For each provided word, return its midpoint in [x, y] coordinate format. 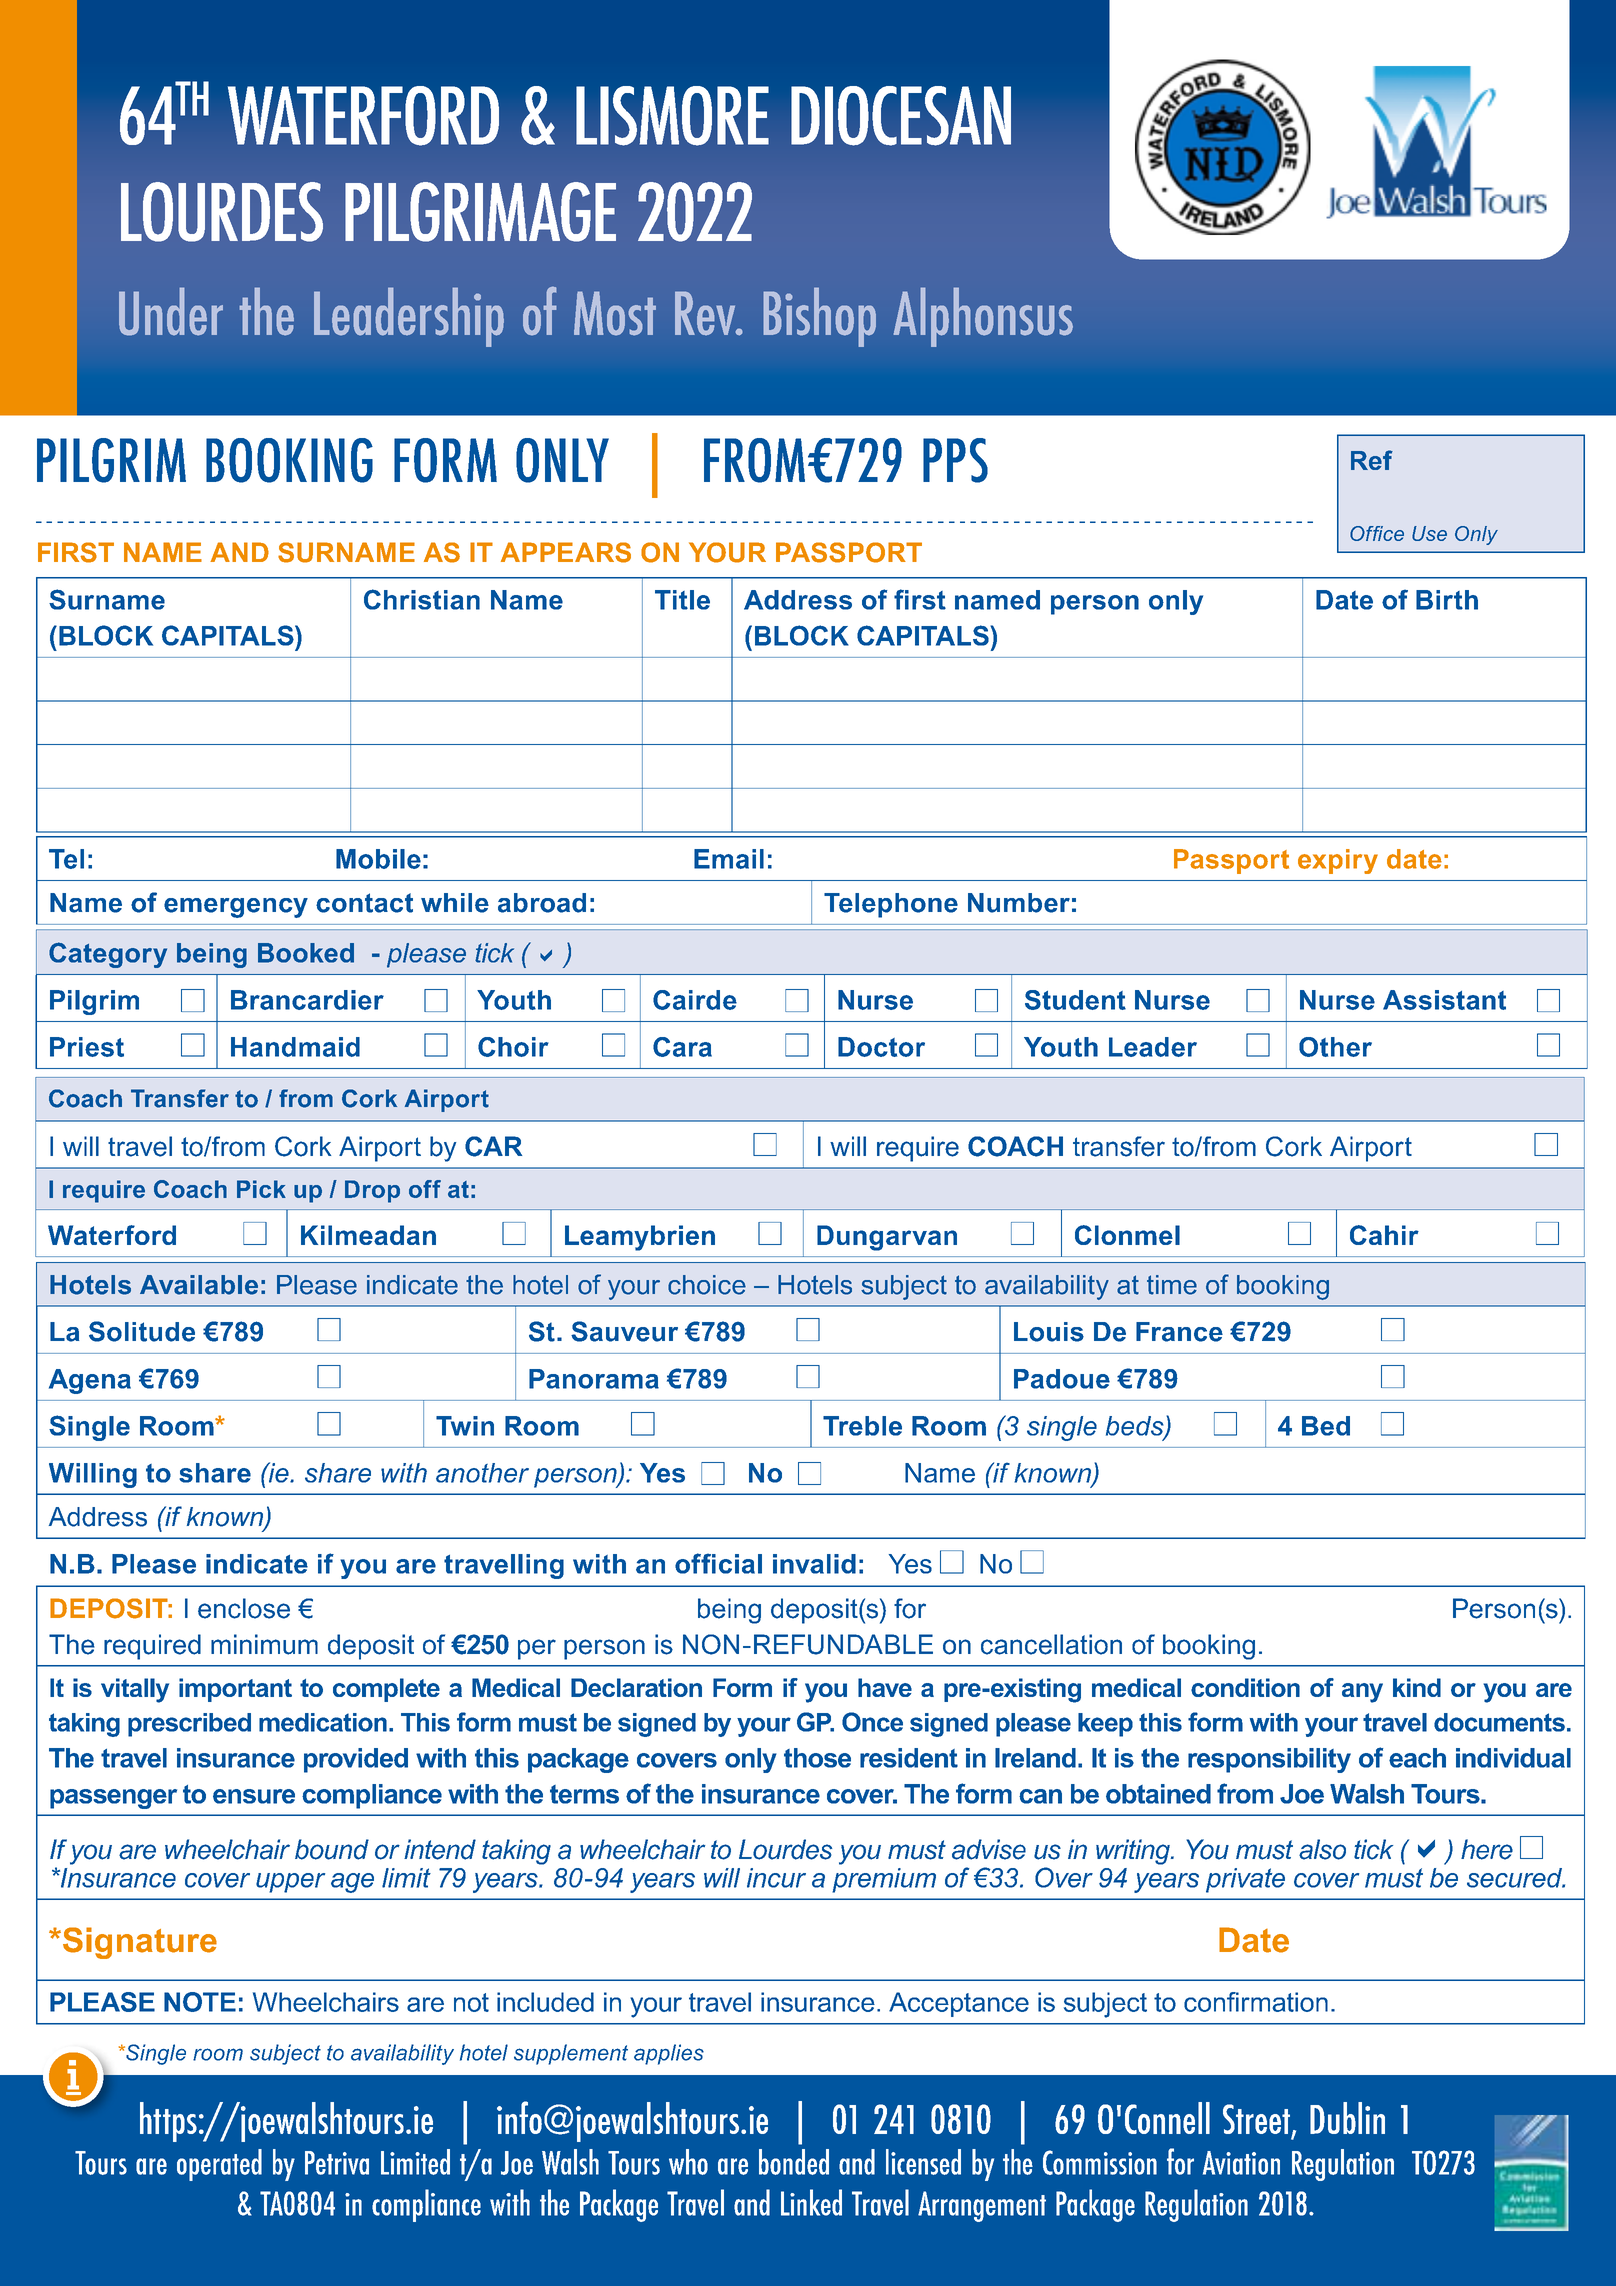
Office [1377, 533]
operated [219, 2165]
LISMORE [672, 116]
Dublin [1347, 2118]
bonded [794, 2162]
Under [171, 311]
